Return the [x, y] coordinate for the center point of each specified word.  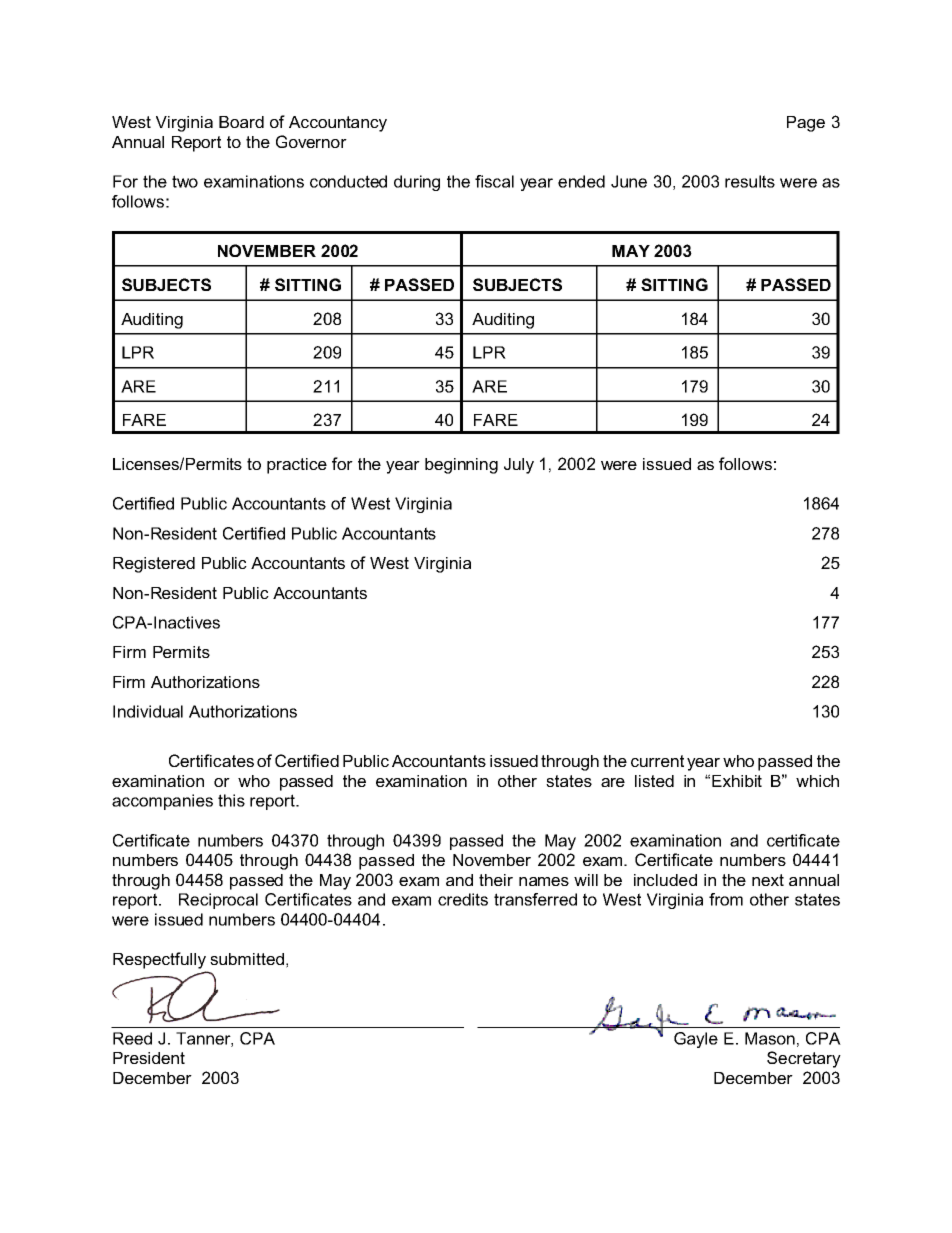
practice [297, 466]
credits [463, 899]
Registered [154, 565]
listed [654, 781]
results [750, 181]
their [496, 880]
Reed [132, 1038]
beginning [461, 466]
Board [241, 122]
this [231, 800]
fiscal [494, 181]
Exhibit [737, 781]
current [657, 761]
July [519, 466]
